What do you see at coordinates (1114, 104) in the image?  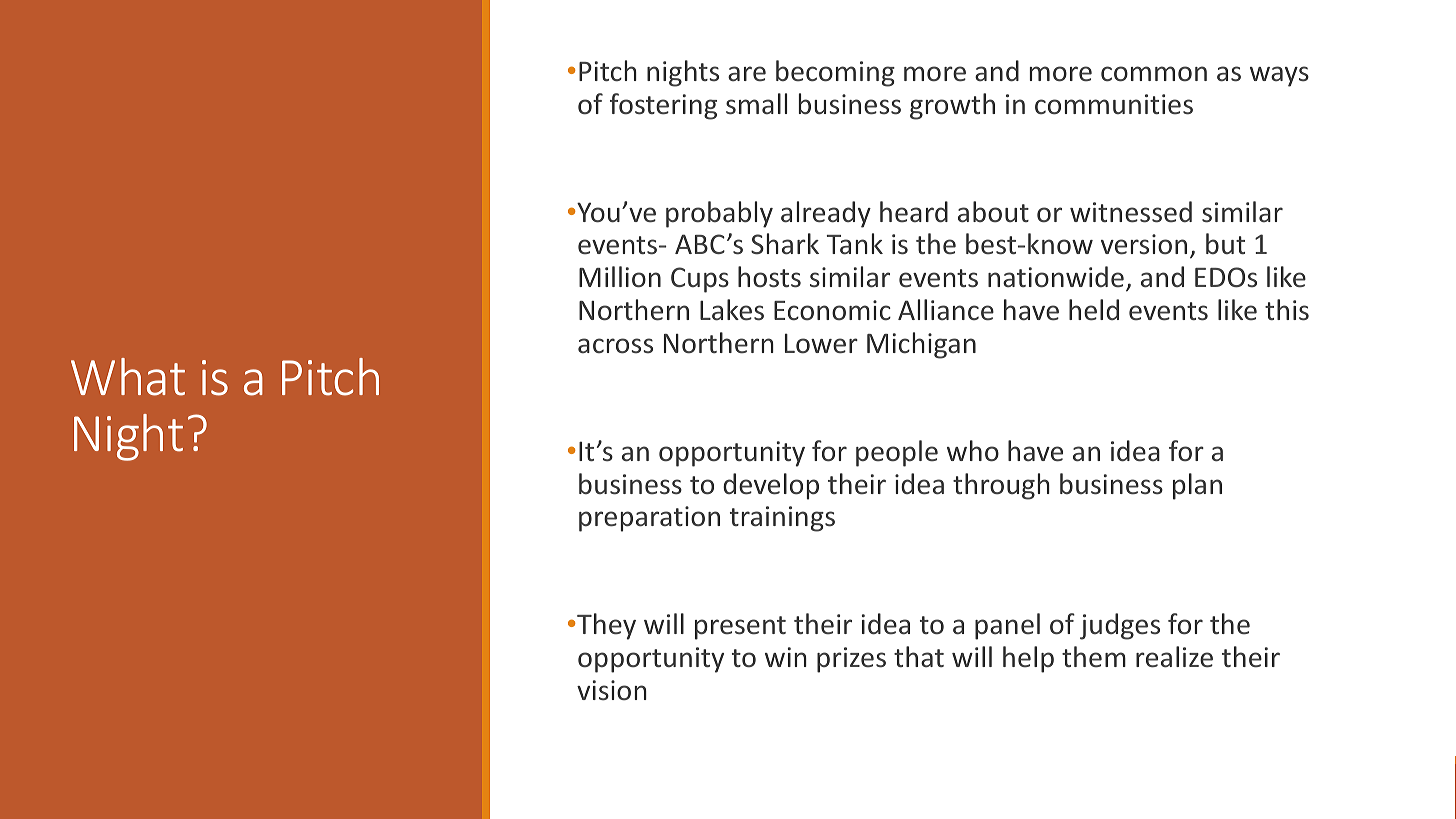 I see `communities` at bounding box center [1114, 104].
